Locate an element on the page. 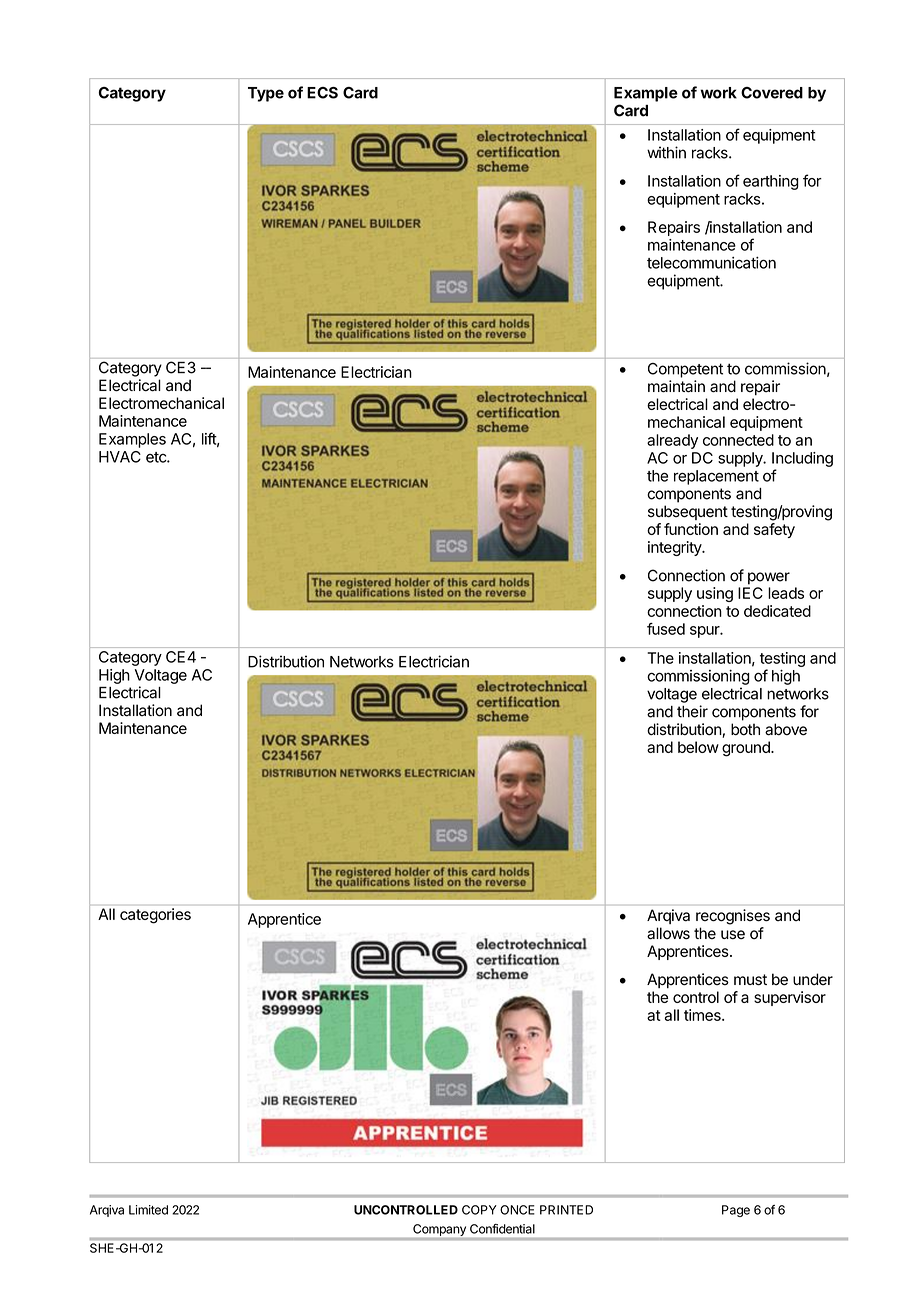  ECS is located at coordinates (322, 93).
